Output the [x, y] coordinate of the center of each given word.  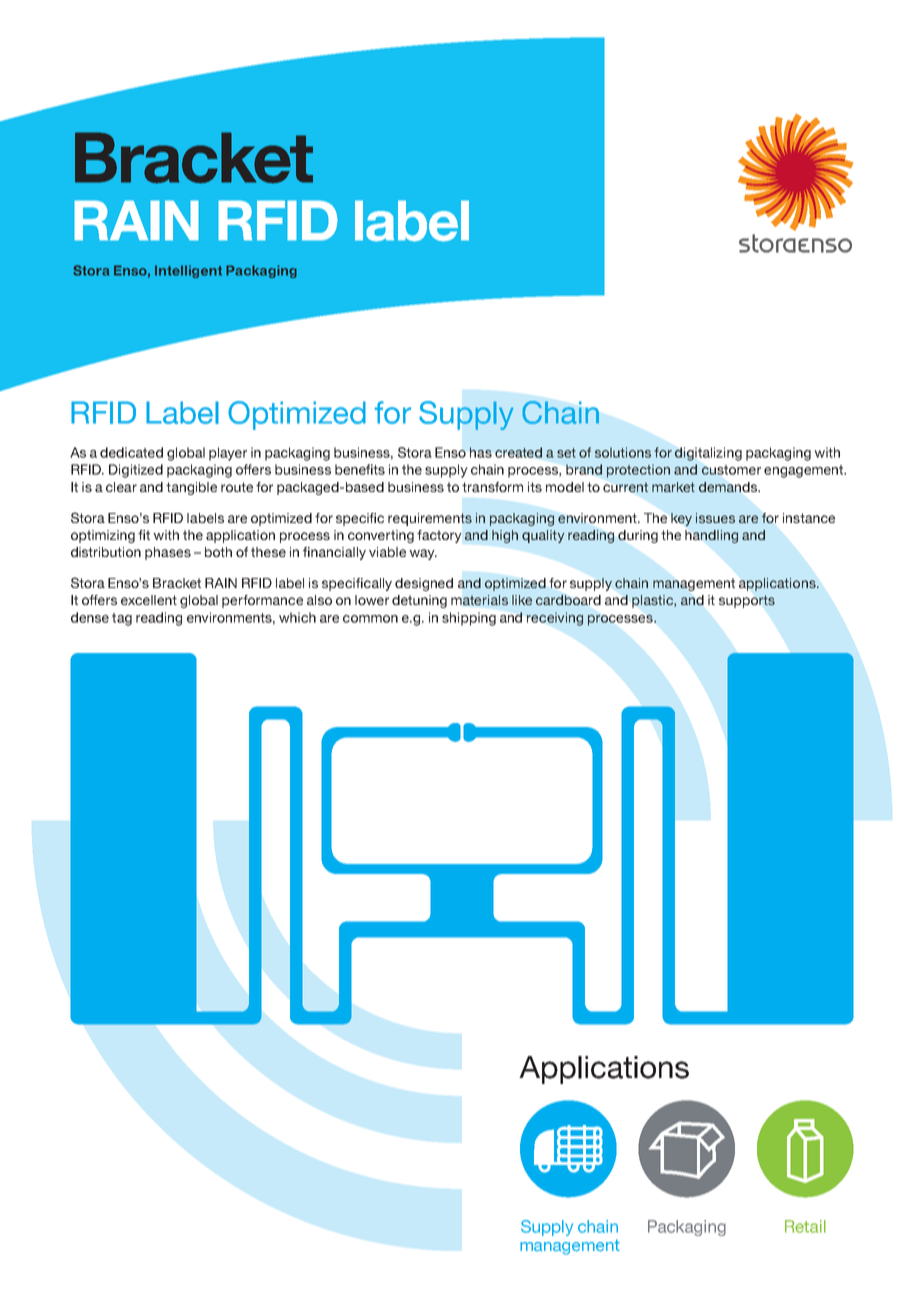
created [518, 452]
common [370, 619]
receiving [555, 619]
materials [479, 600]
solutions [623, 452]
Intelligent [188, 271]
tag [122, 619]
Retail [805, 1226]
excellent [149, 600]
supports [747, 601]
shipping [469, 619]
